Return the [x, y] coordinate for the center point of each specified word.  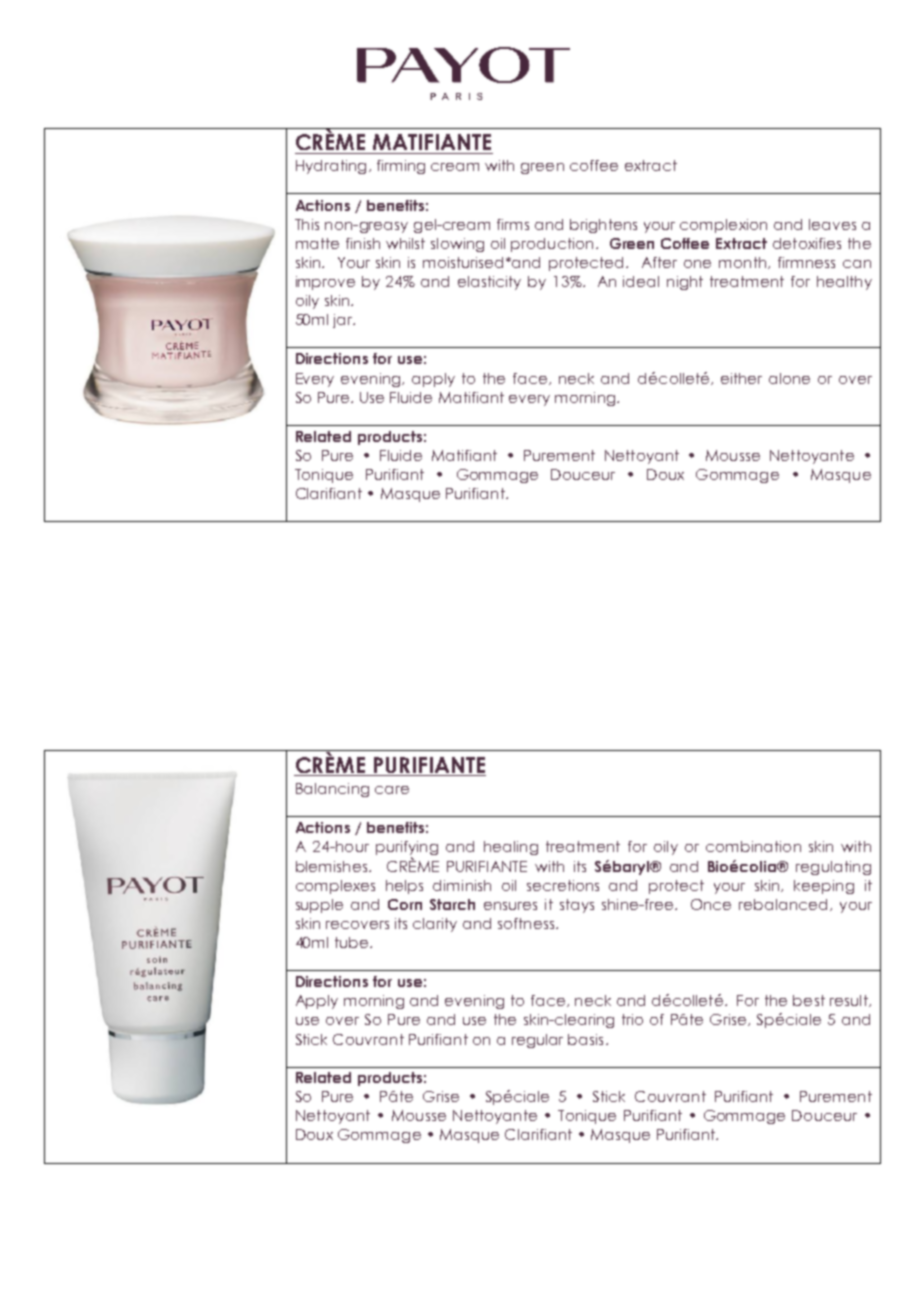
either [741, 378]
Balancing [332, 790]
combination [753, 846]
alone [789, 378]
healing [511, 848]
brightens [603, 226]
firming [401, 167]
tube [353, 942]
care [392, 790]
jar [344, 321]
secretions [563, 885]
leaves [832, 224]
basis [585, 1039]
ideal [641, 281]
